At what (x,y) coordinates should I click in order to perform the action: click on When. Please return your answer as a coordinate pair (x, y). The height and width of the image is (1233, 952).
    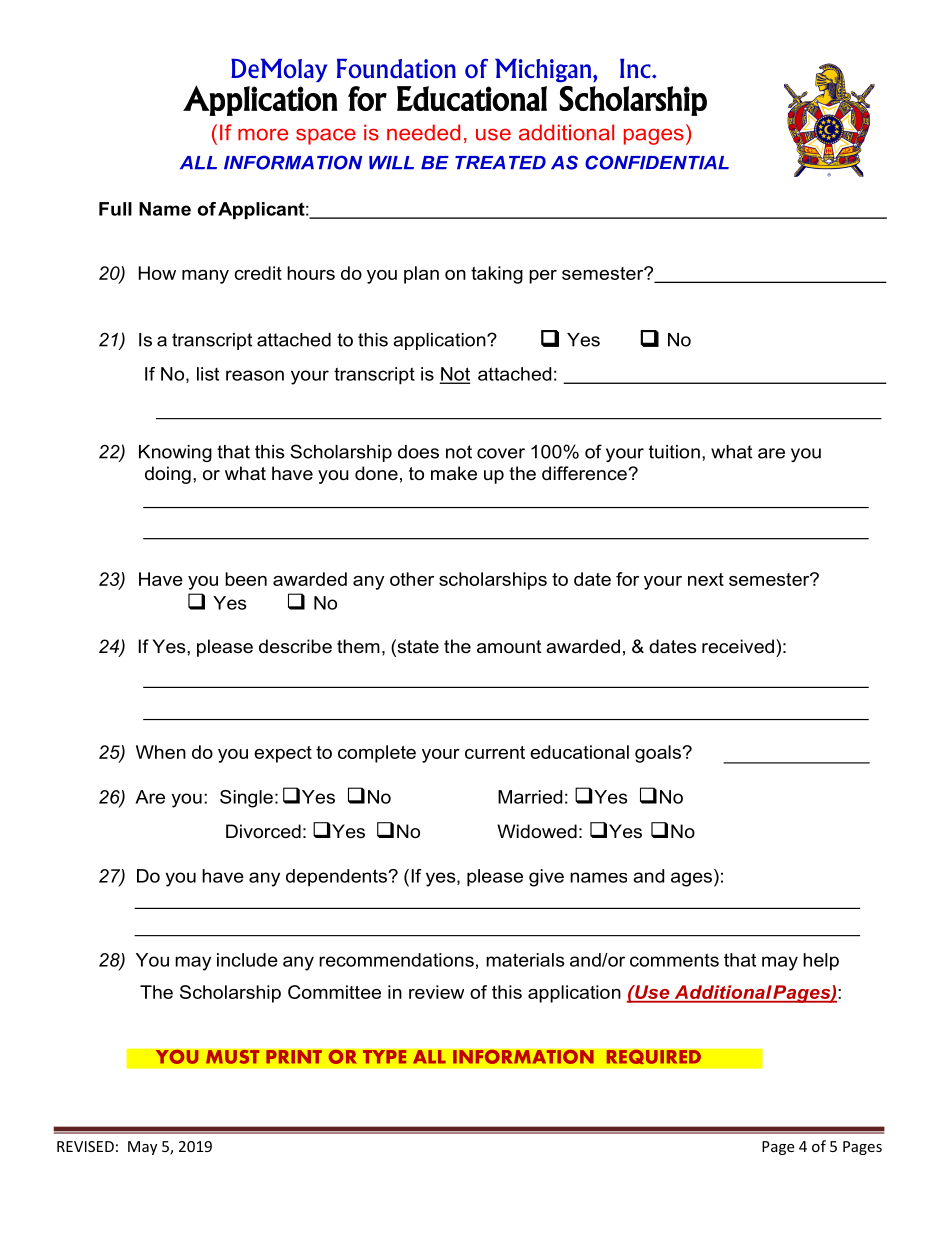
    Looking at the image, I should click on (161, 752).
